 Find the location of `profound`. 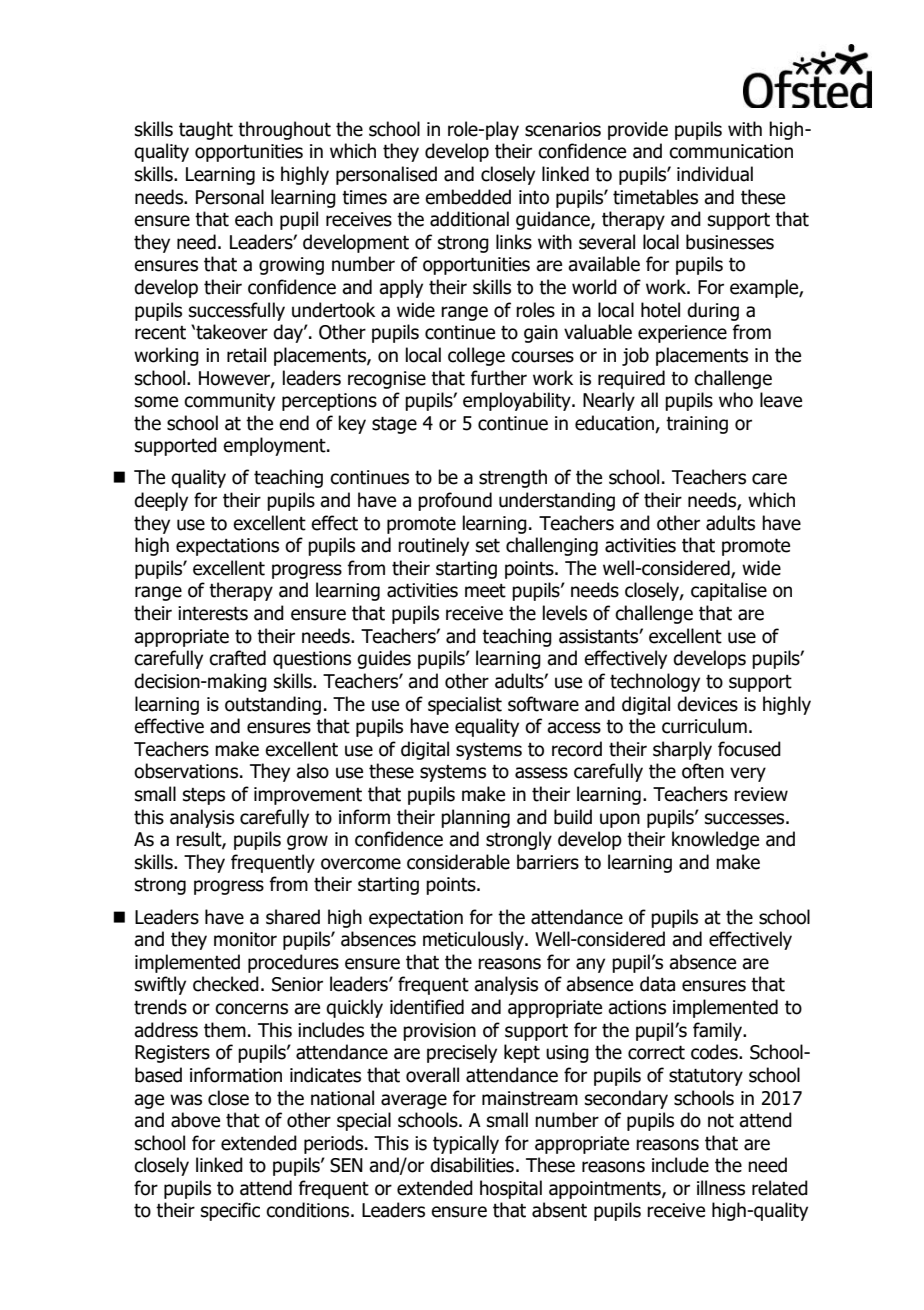

profound is located at coordinates (455, 501).
